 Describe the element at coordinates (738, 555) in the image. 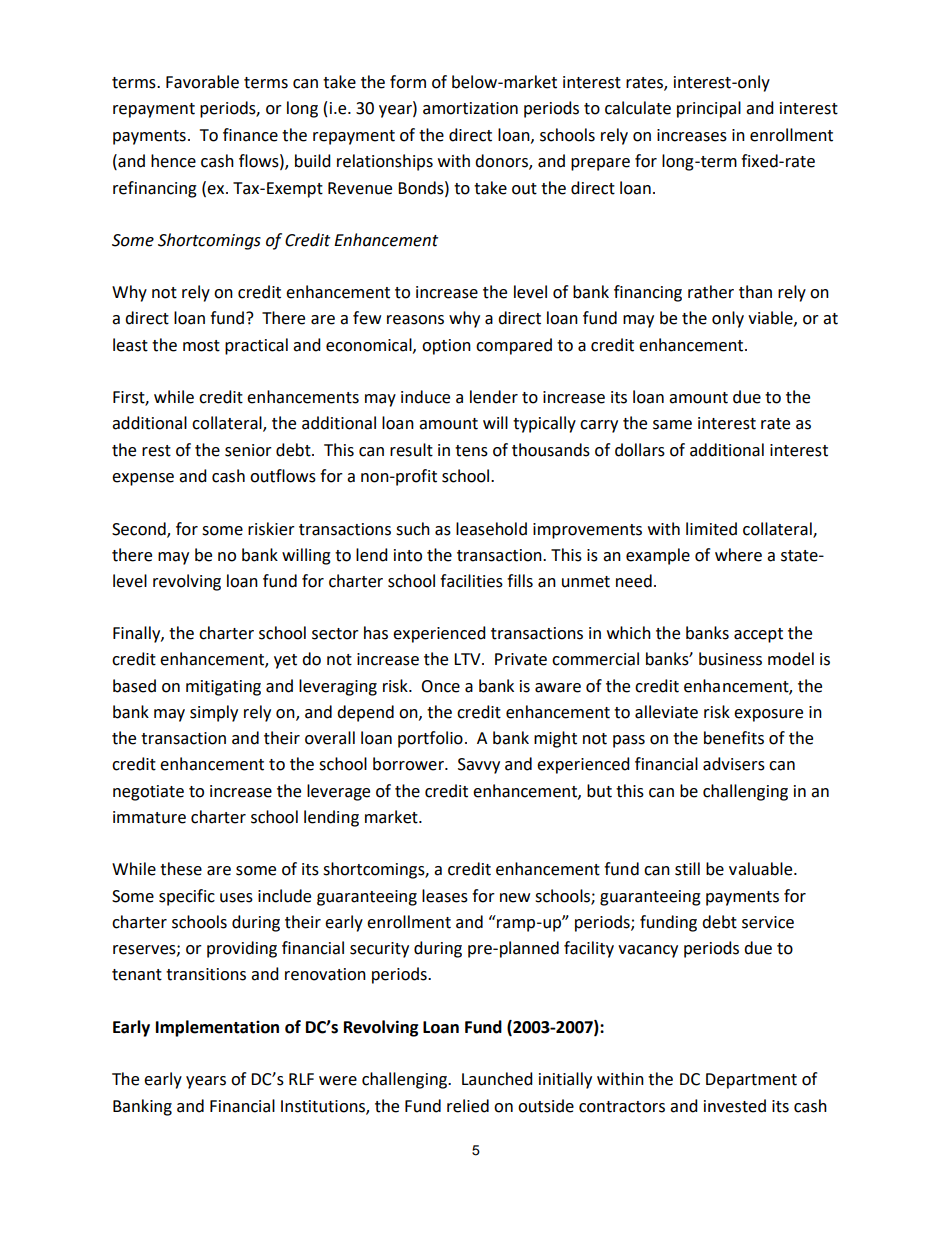

I see `where` at that location.
